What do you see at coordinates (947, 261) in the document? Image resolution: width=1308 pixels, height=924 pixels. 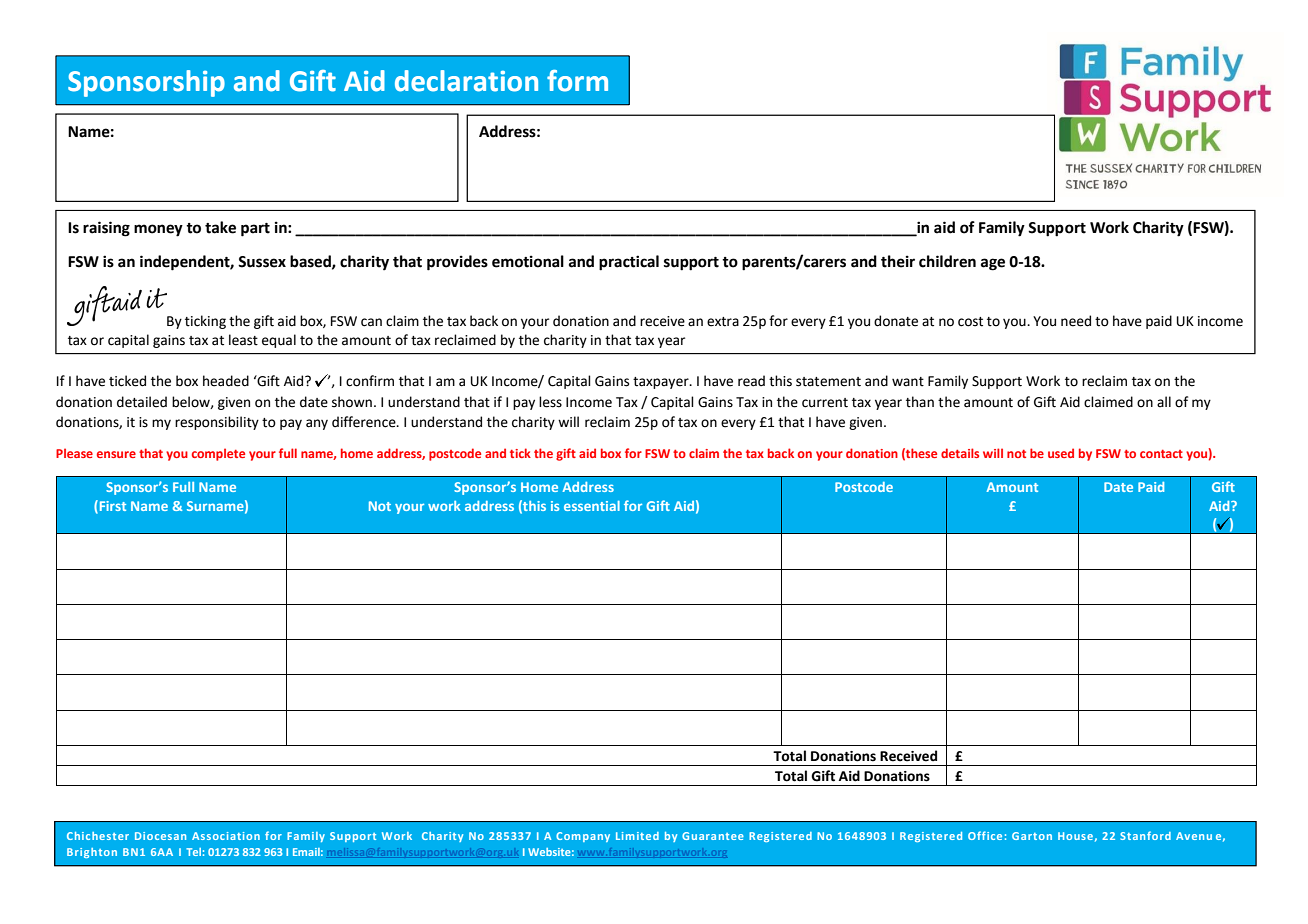 I see `children` at bounding box center [947, 261].
